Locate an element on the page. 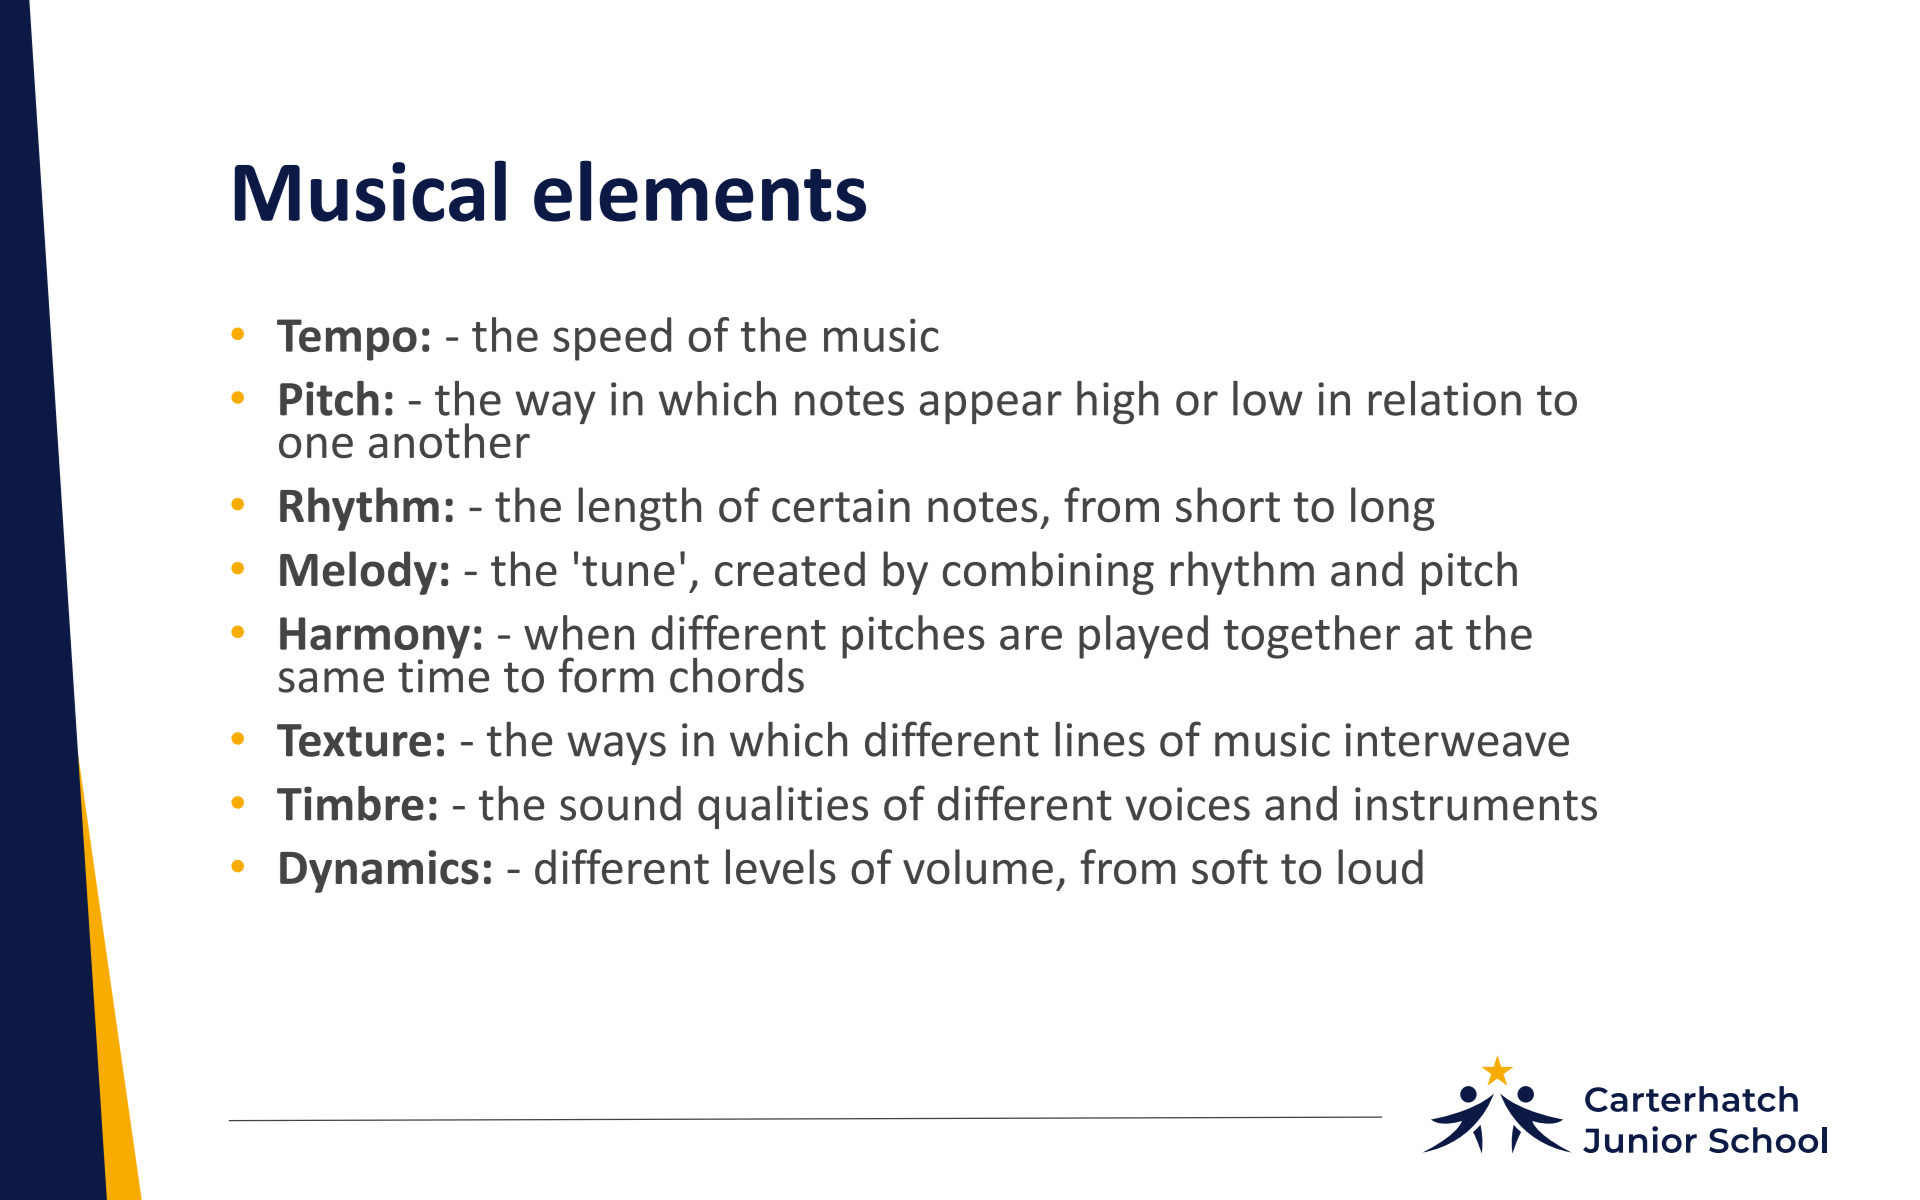 This image has width=1920, height=1200. volume is located at coordinates (978, 867).
